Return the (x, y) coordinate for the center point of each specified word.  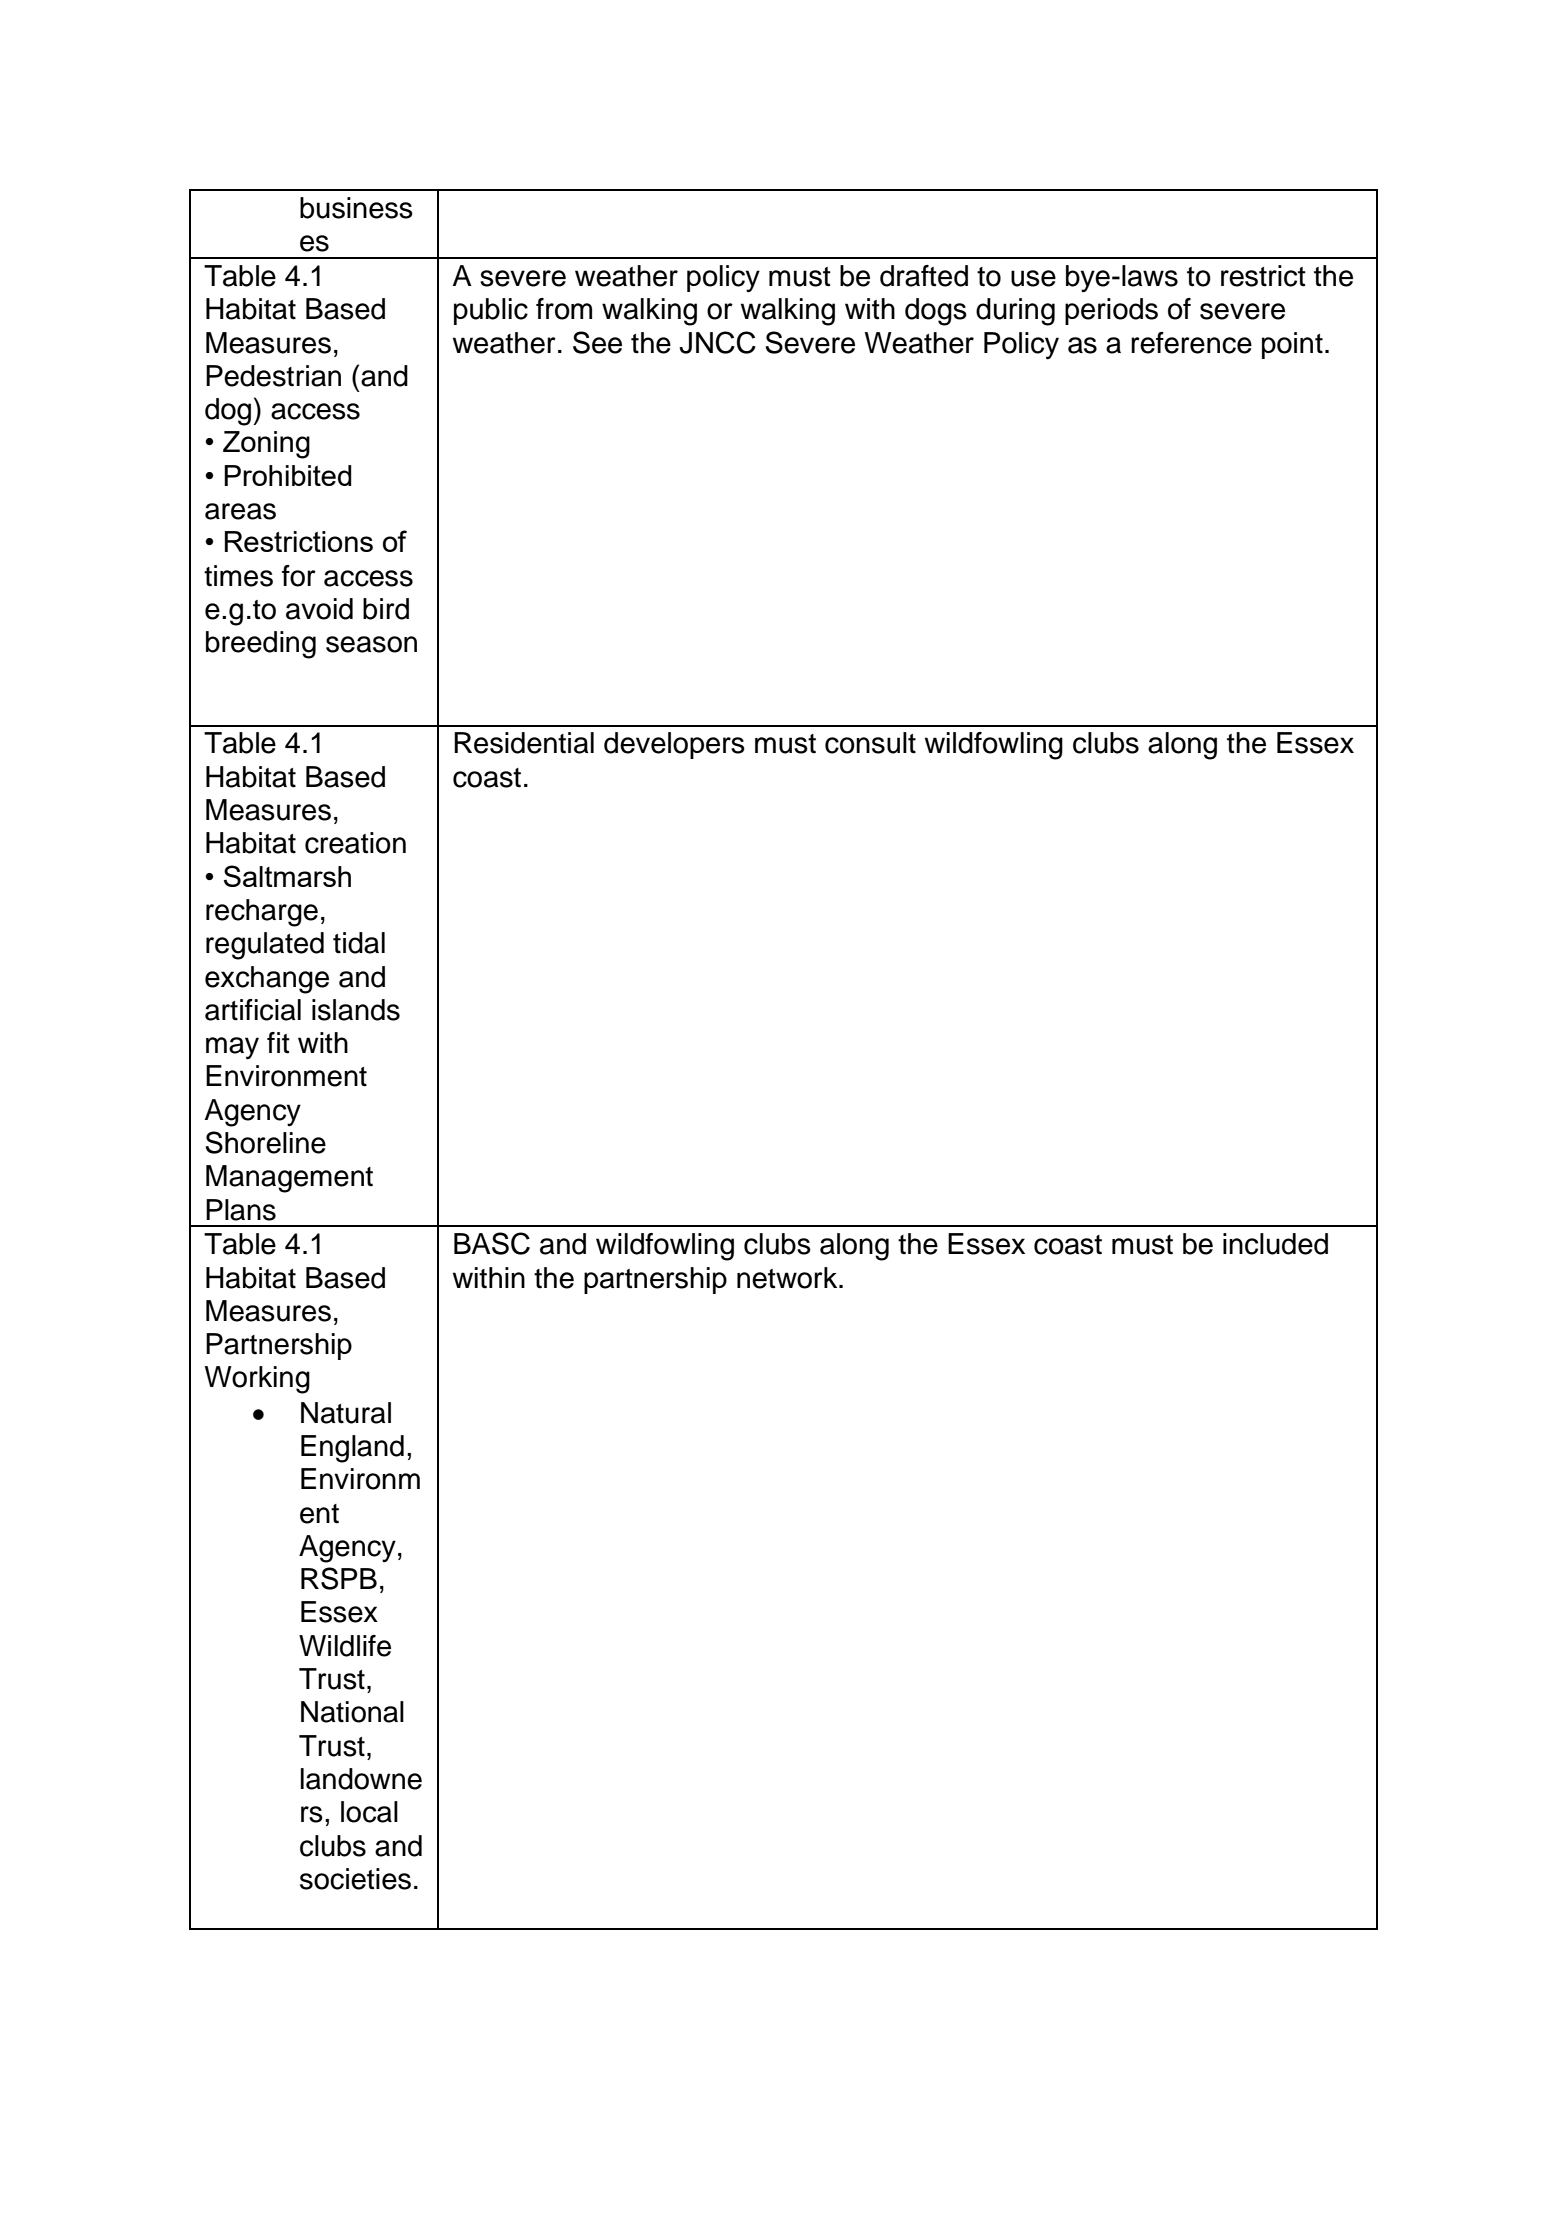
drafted (924, 276)
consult (870, 743)
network (788, 1278)
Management (289, 1179)
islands (356, 1010)
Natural (346, 1413)
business (356, 208)
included (1275, 1244)
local (369, 1812)
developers (674, 745)
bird (386, 609)
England (352, 1449)
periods (1111, 311)
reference (1191, 343)
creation (355, 843)
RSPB (339, 1578)
